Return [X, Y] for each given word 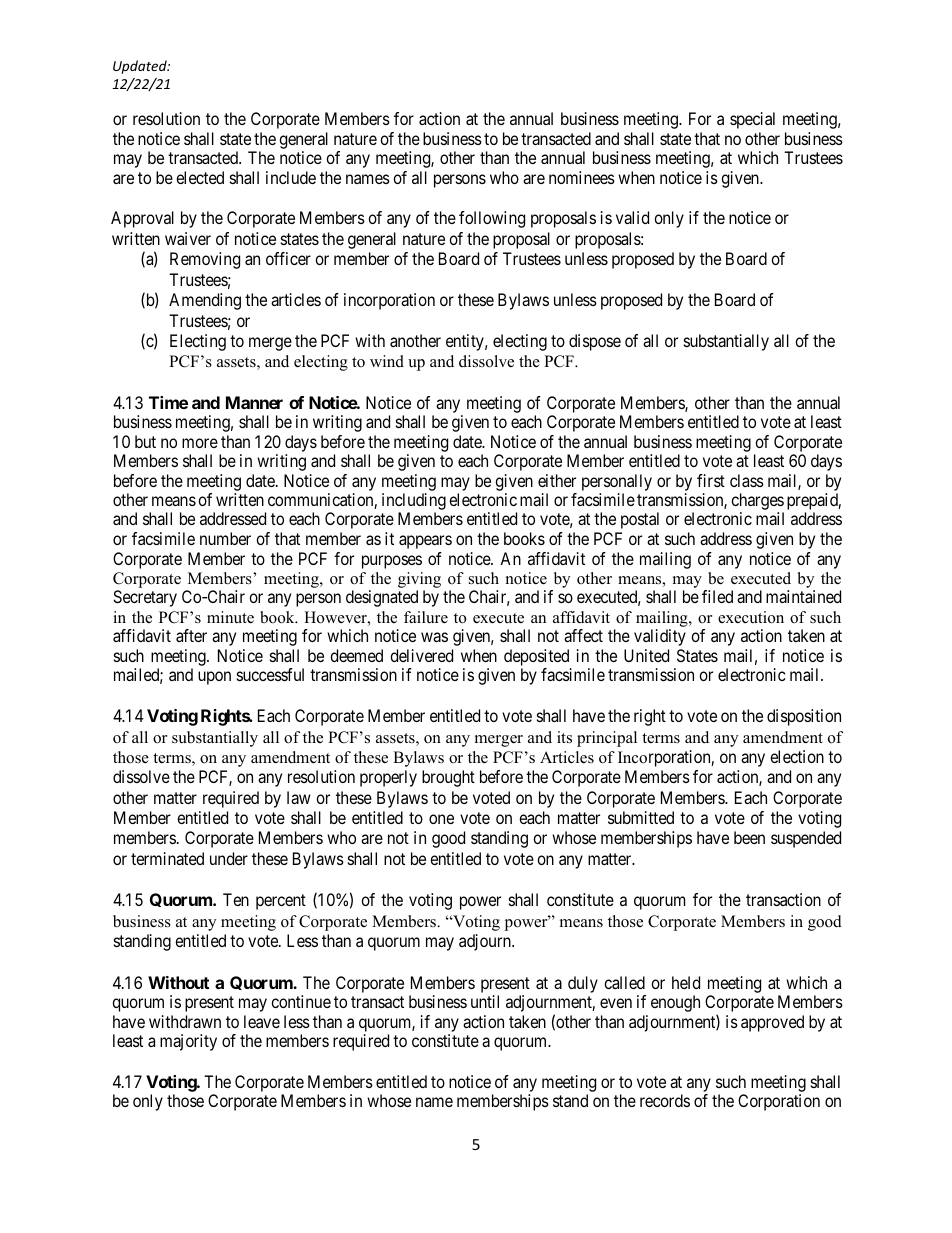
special [752, 120]
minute [230, 617]
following [492, 219]
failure [426, 617]
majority [188, 1042]
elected [200, 177]
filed [717, 596]
